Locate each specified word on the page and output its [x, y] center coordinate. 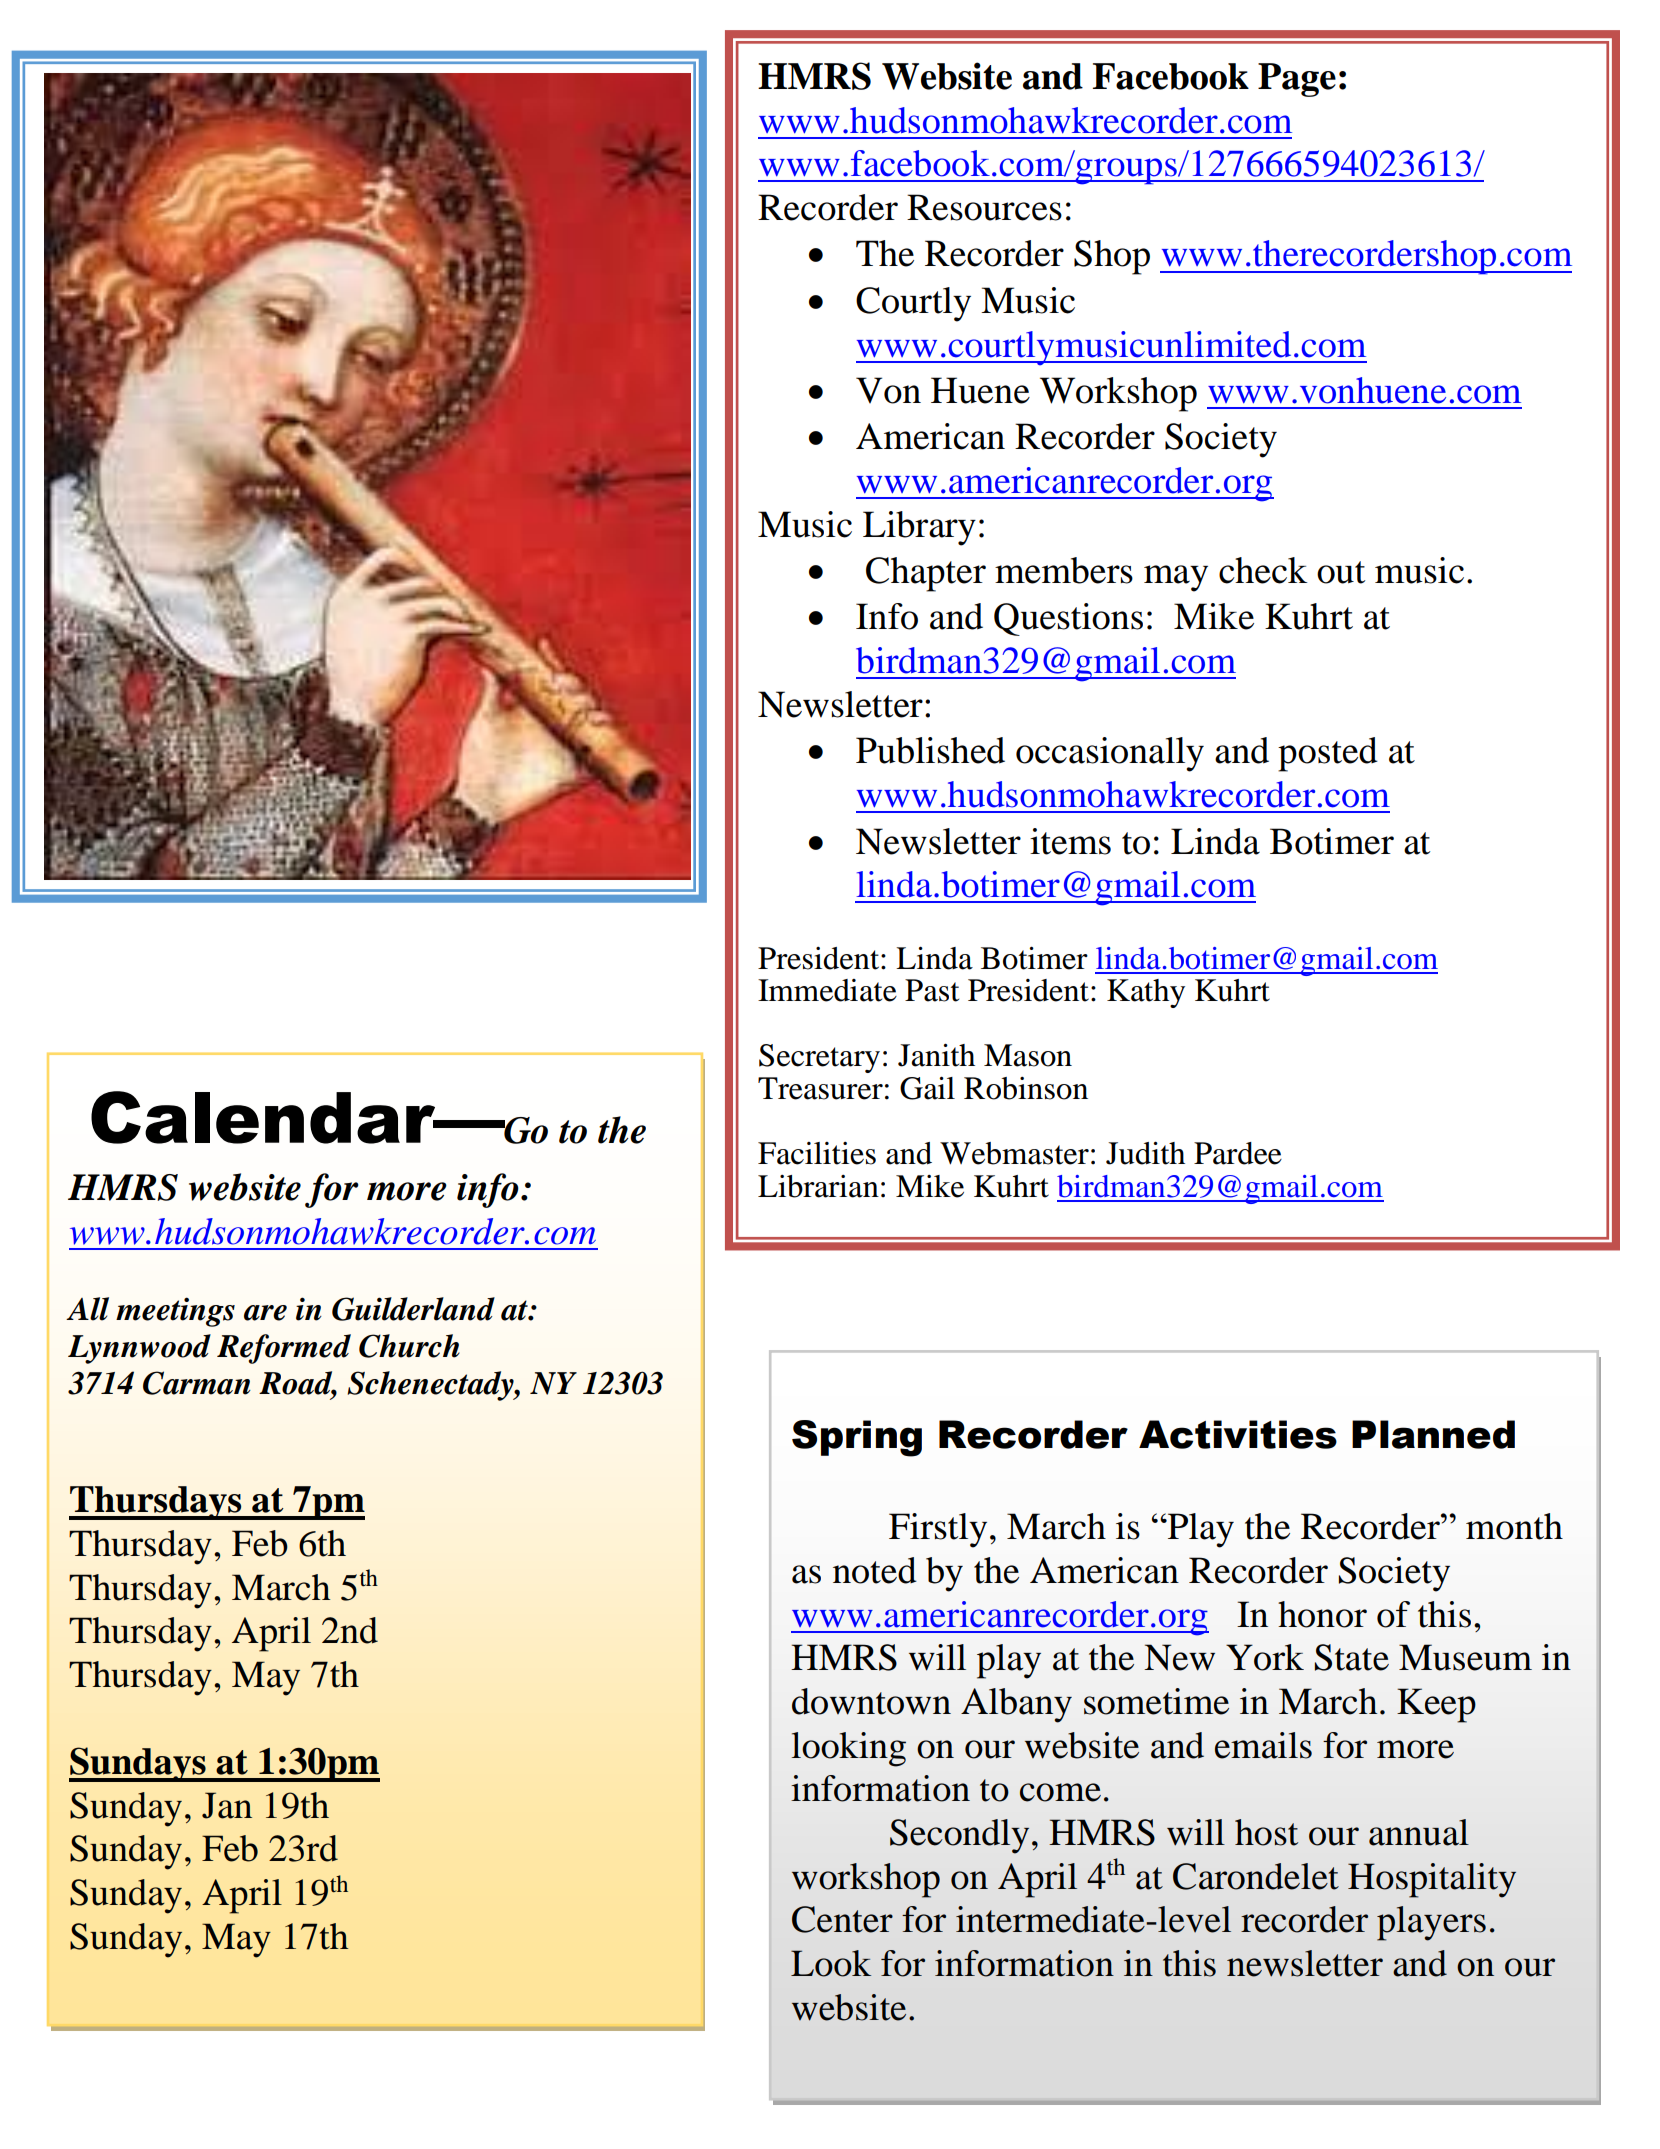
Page [1297, 80]
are [265, 1313]
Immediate [827, 990]
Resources [984, 207]
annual [1419, 1832]
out [1341, 572]
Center [842, 1919]
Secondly [959, 1836]
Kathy [1146, 993]
